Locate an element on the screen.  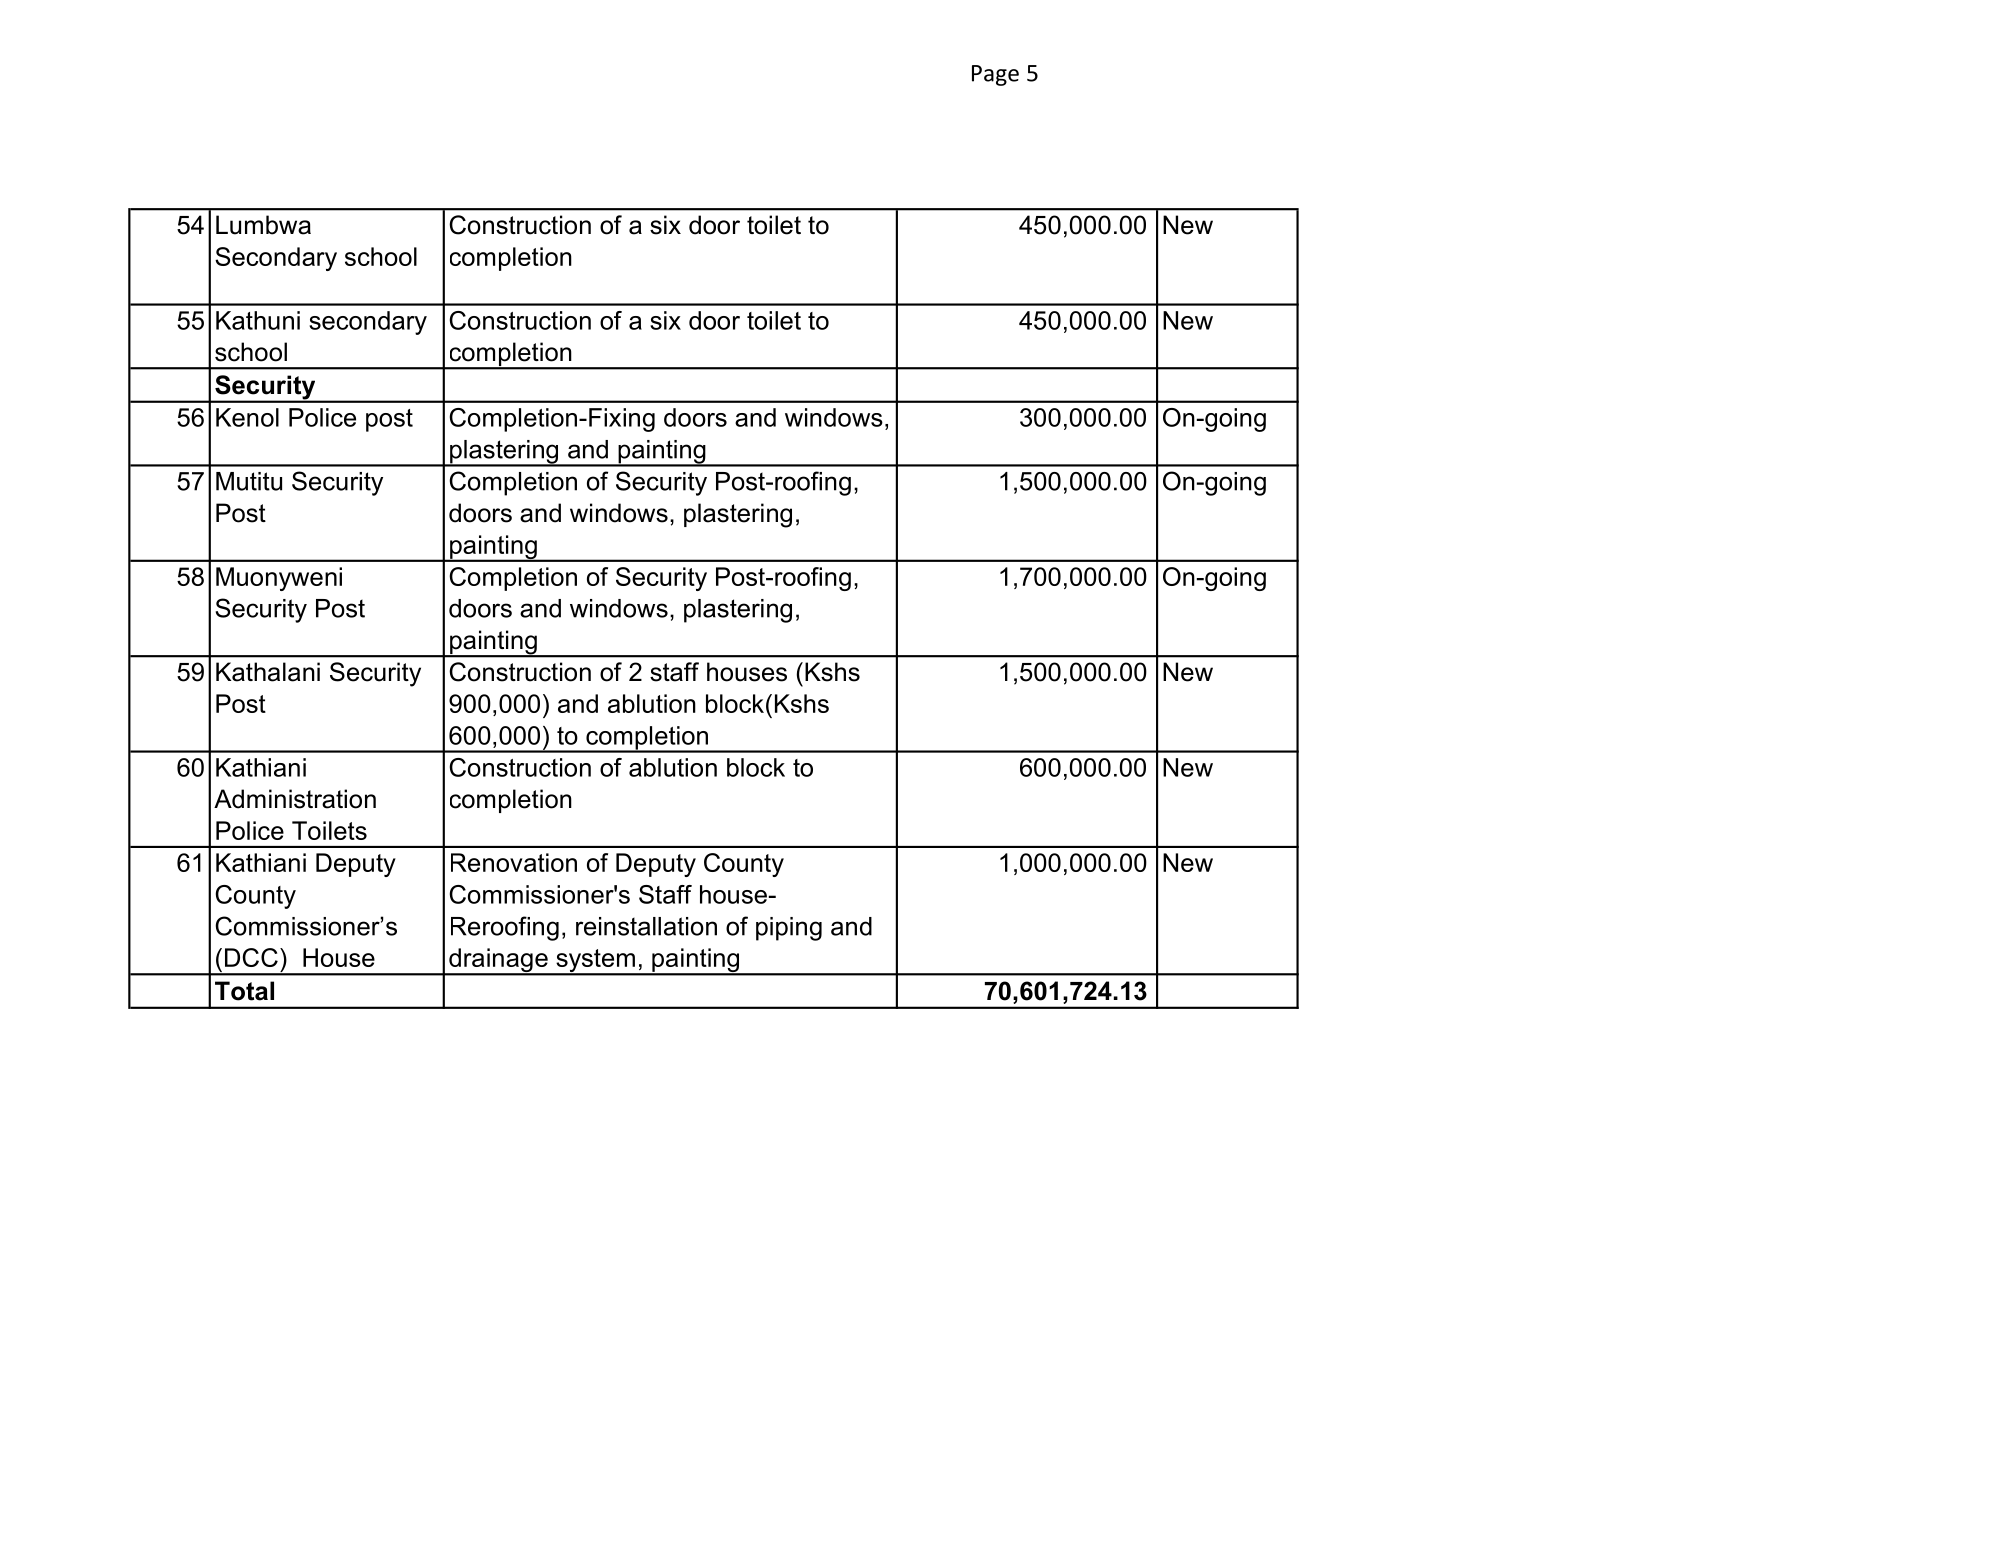
Page is located at coordinates (995, 75).
